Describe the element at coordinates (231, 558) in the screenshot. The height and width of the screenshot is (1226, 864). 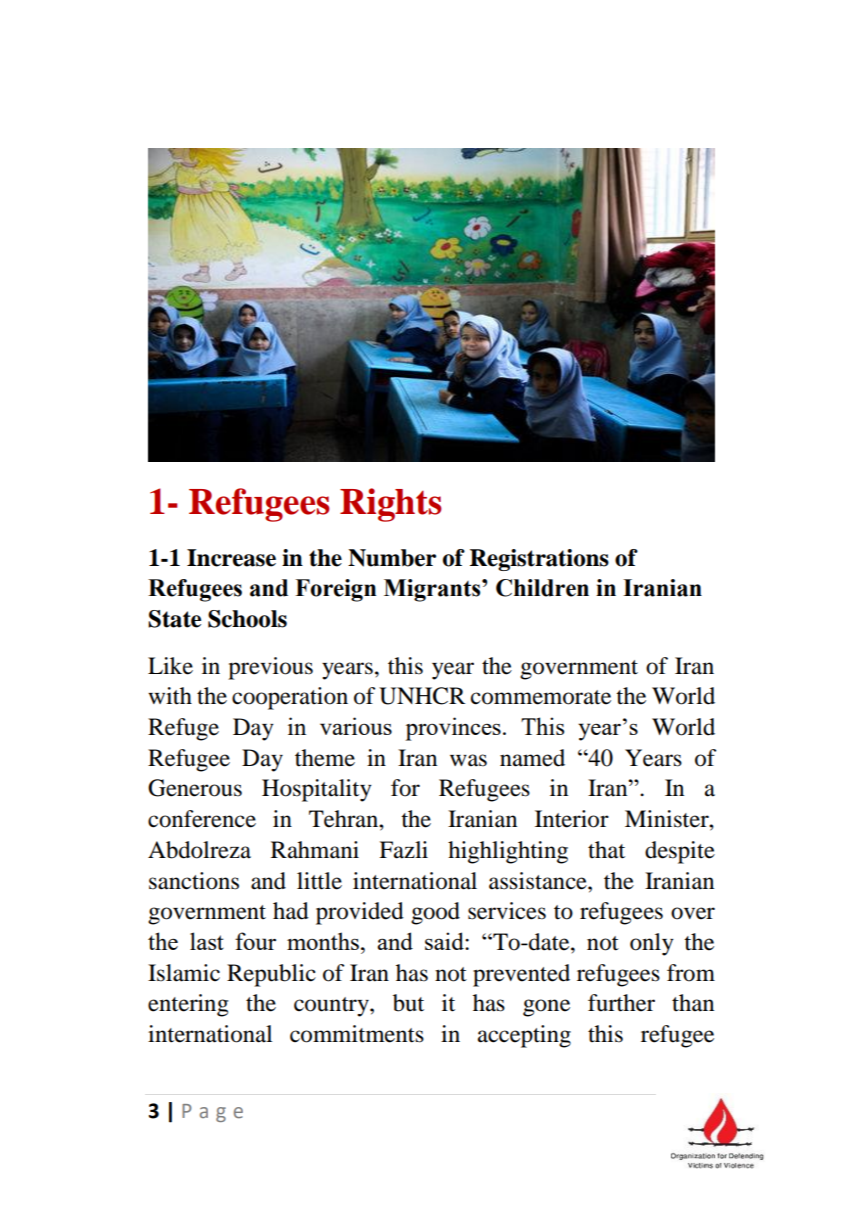
I see `Increase` at that location.
